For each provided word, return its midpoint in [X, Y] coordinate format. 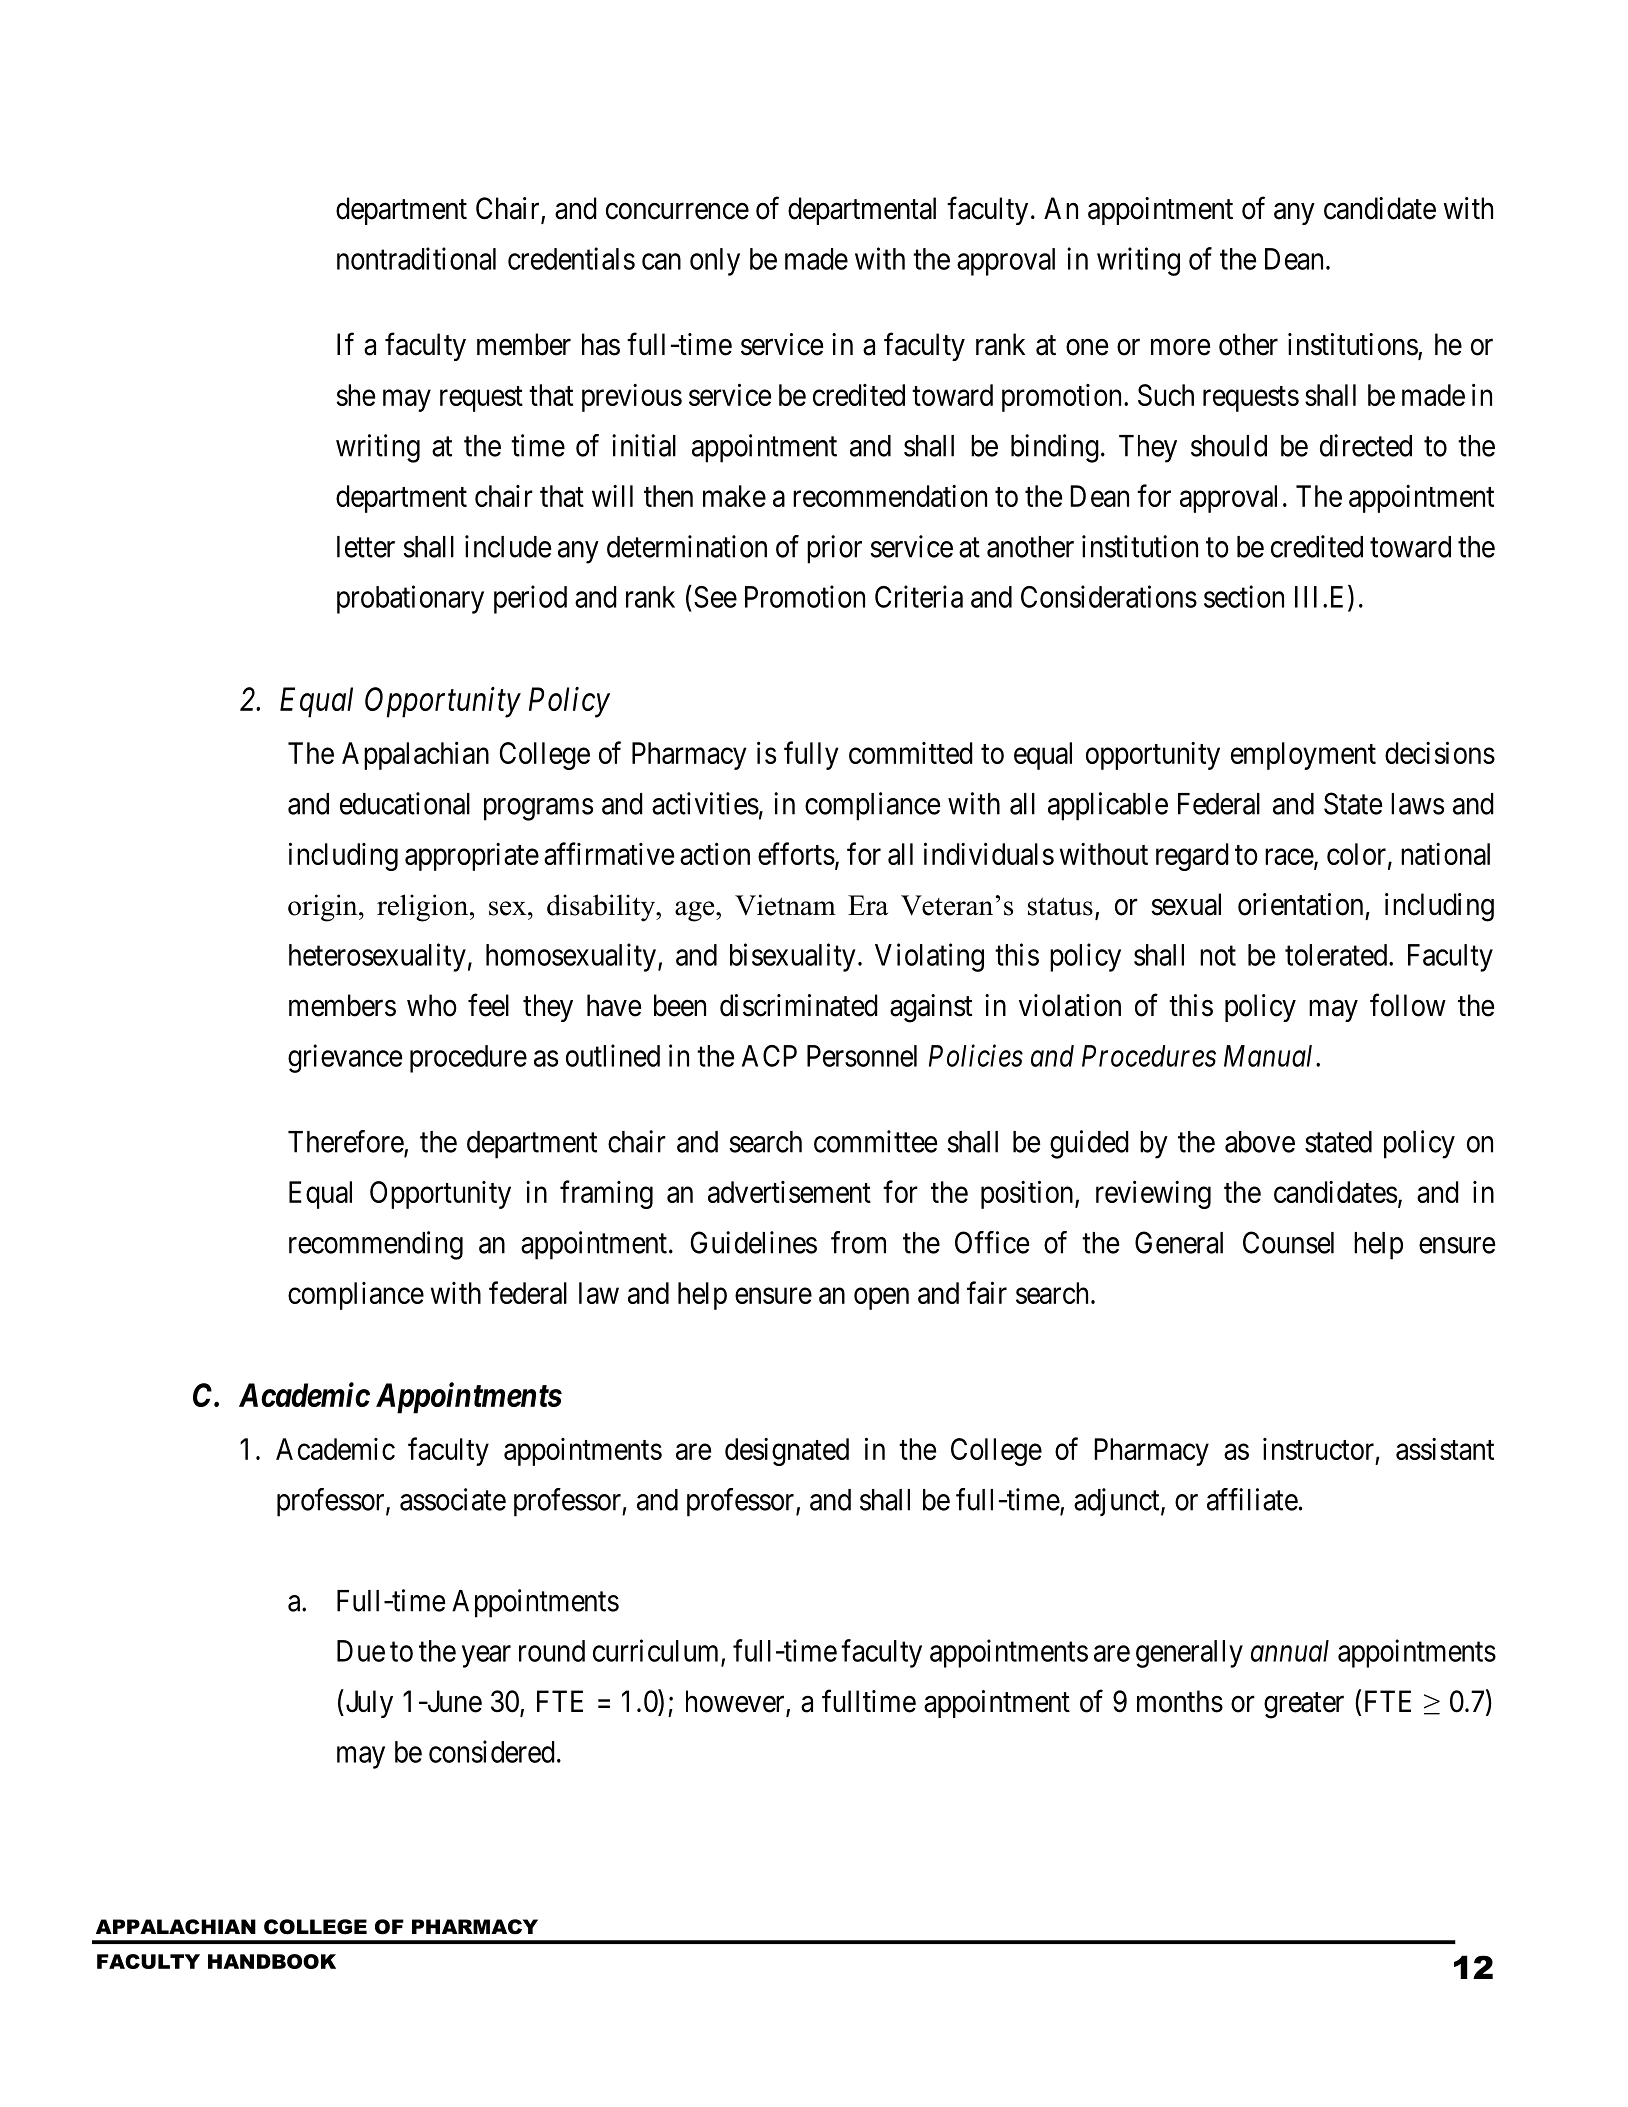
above [1260, 1142]
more [1180, 347]
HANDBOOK [272, 1961]
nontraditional [416, 258]
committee [875, 1141]
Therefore [346, 1142]
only [715, 262]
